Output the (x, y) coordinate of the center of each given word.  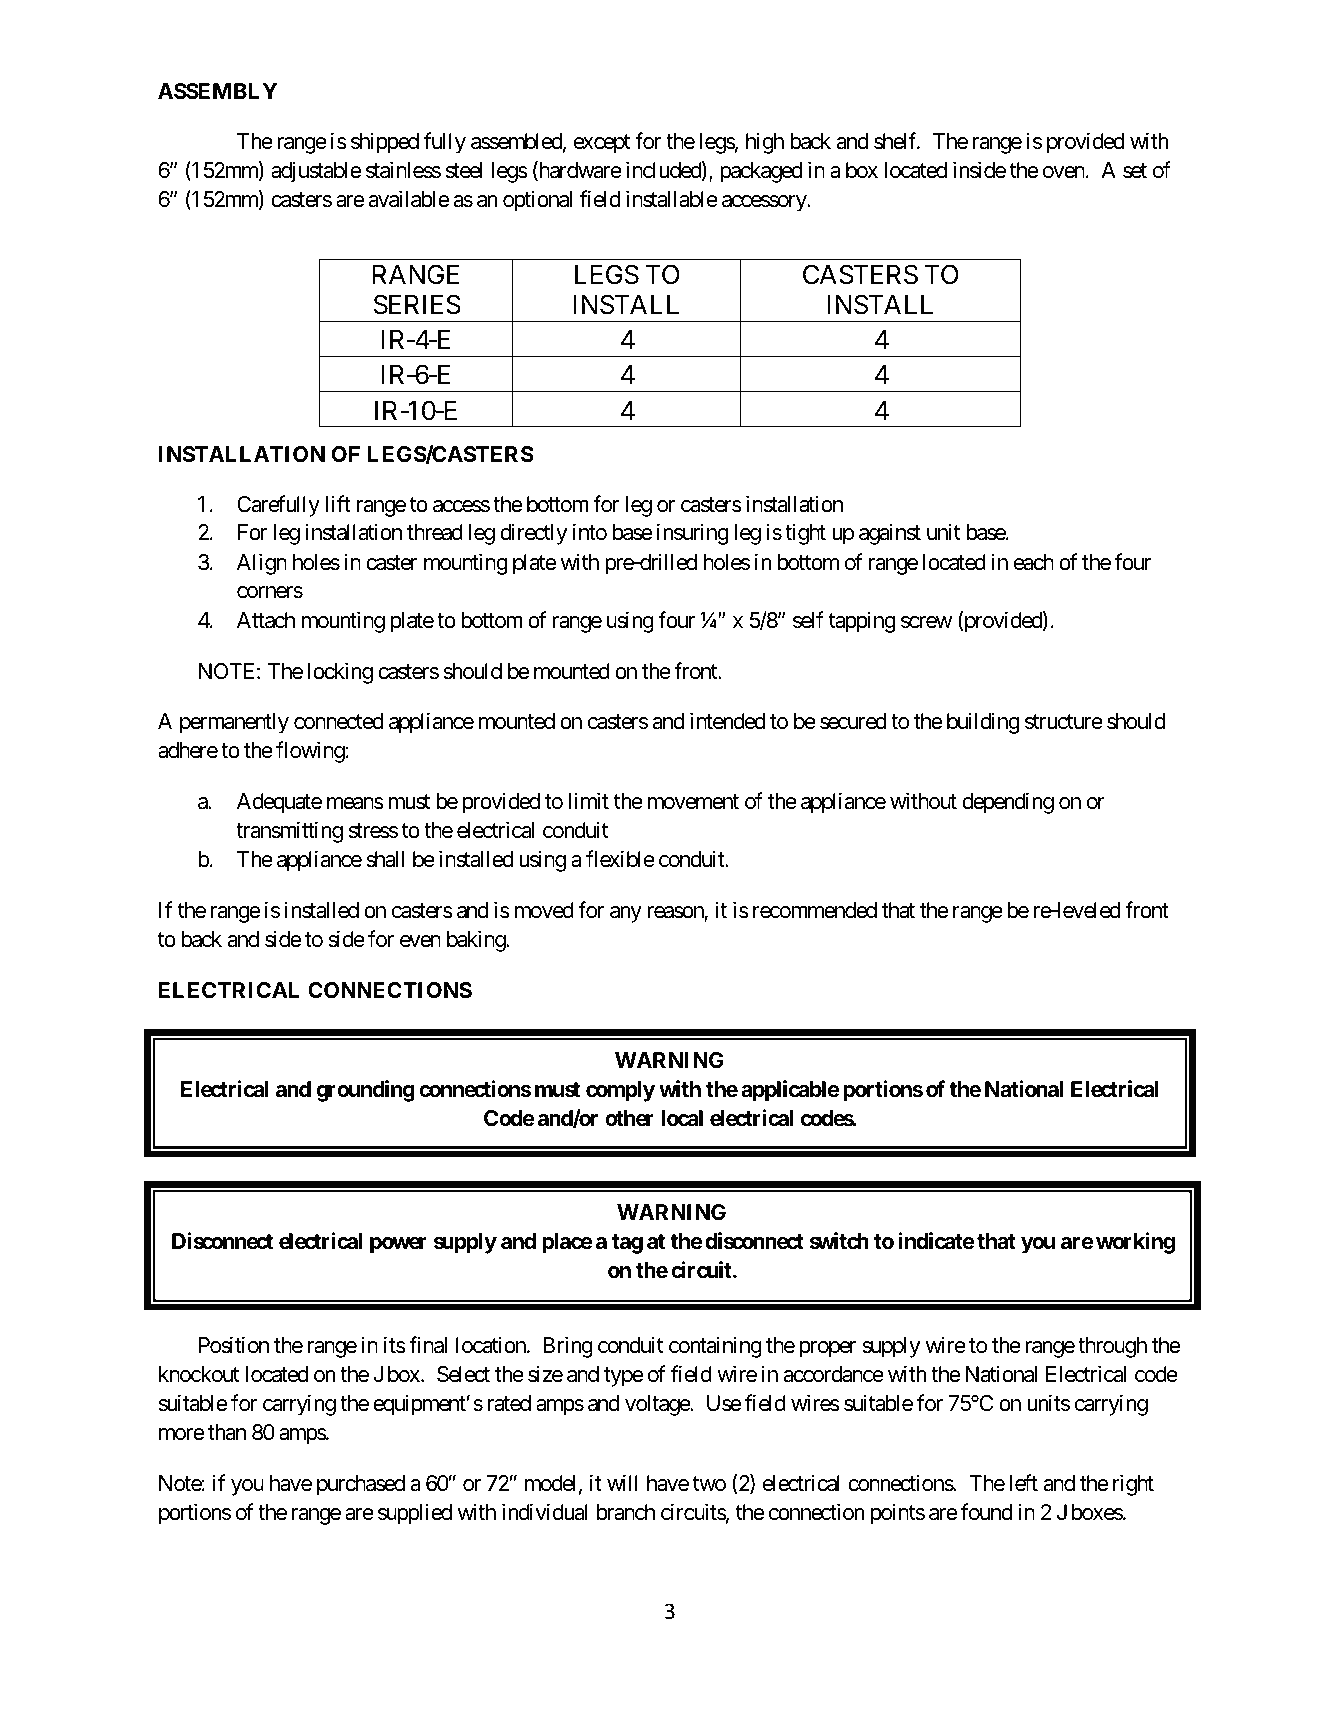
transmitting (289, 832)
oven (1064, 172)
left (1024, 1483)
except (602, 144)
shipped (385, 143)
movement (693, 802)
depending (1008, 803)
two (709, 1484)
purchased (361, 1485)
